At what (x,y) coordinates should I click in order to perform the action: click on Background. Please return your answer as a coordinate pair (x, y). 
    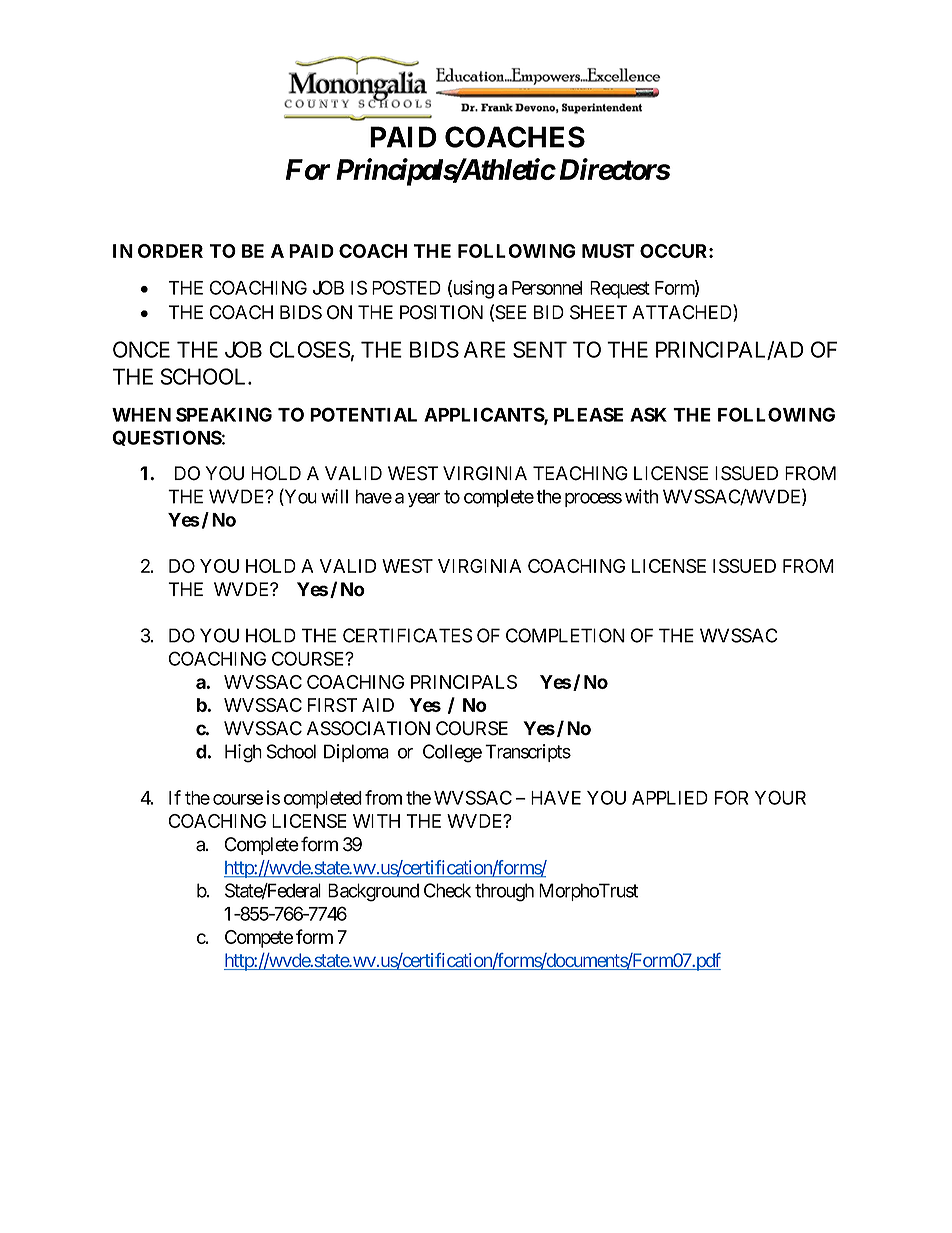
    Looking at the image, I should click on (373, 892).
